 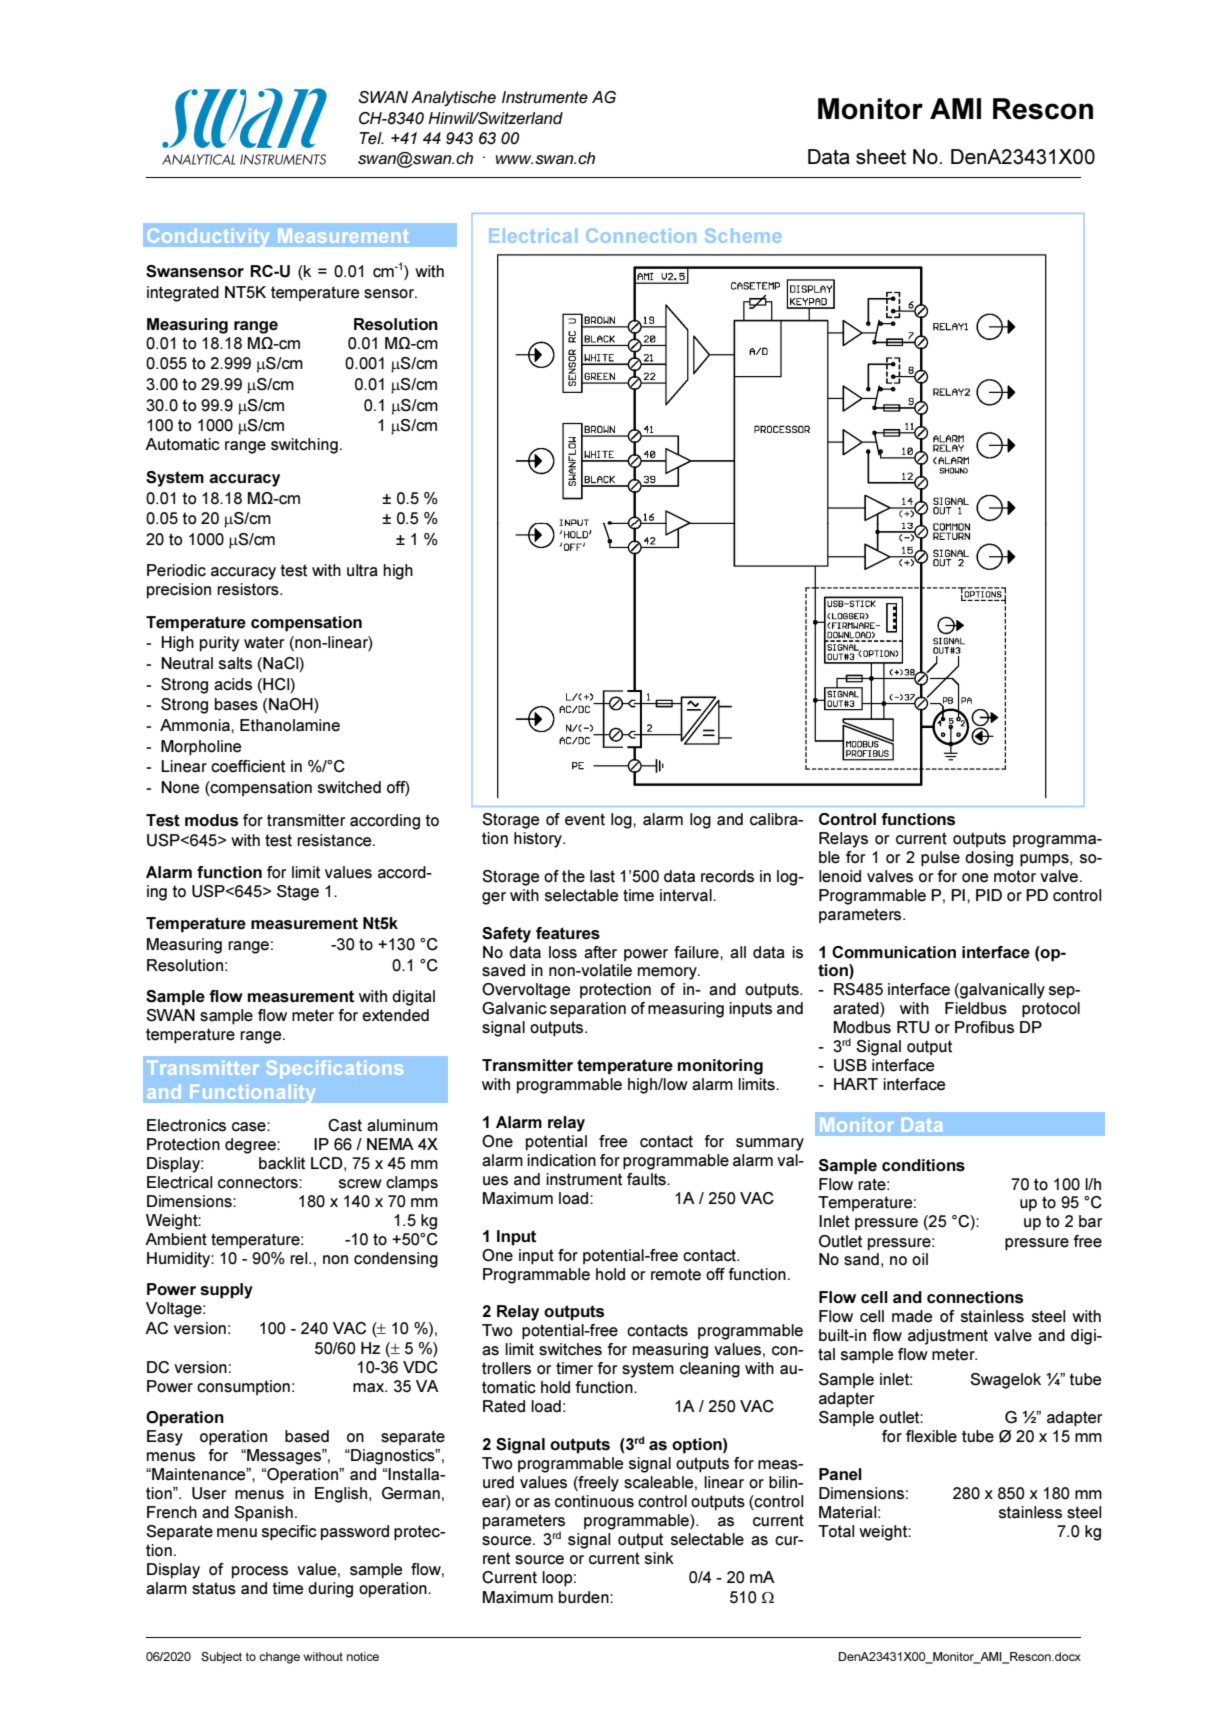 What do you see at coordinates (264, 642) in the document?
I see `water` at bounding box center [264, 642].
